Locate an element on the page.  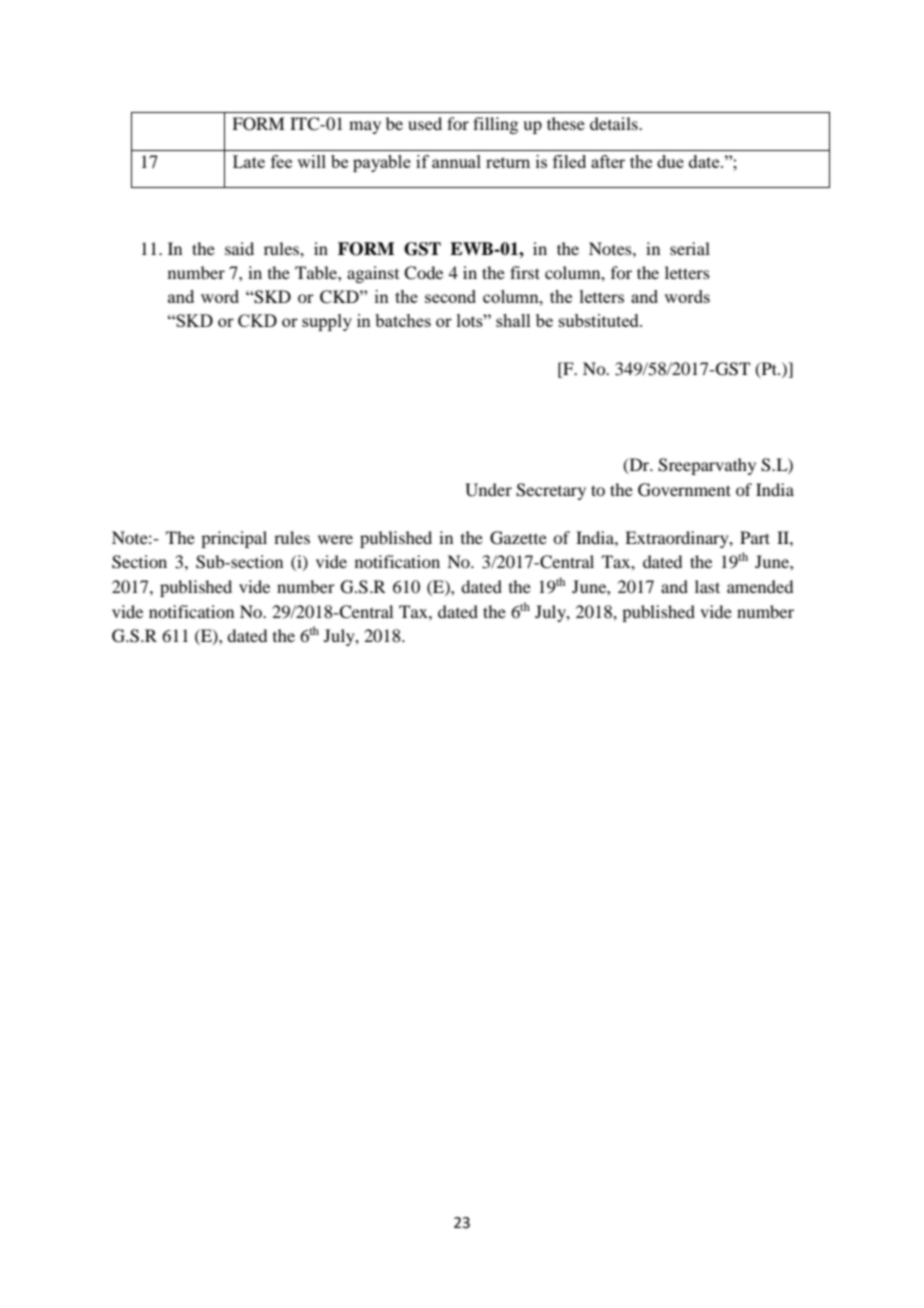
Gazette is located at coordinates (518, 538).
